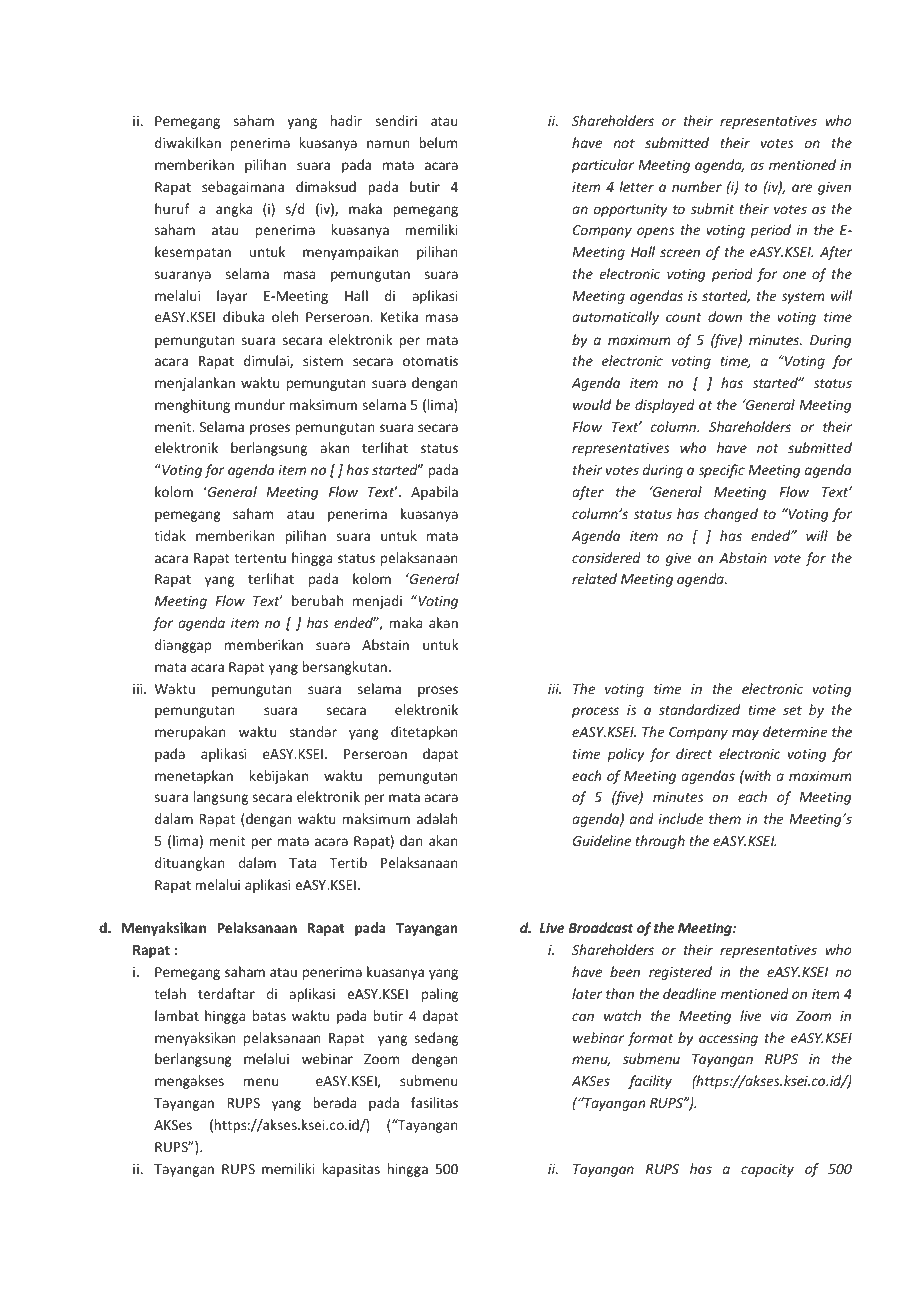  What do you see at coordinates (438, 142) in the screenshot?
I see `belum` at bounding box center [438, 142].
